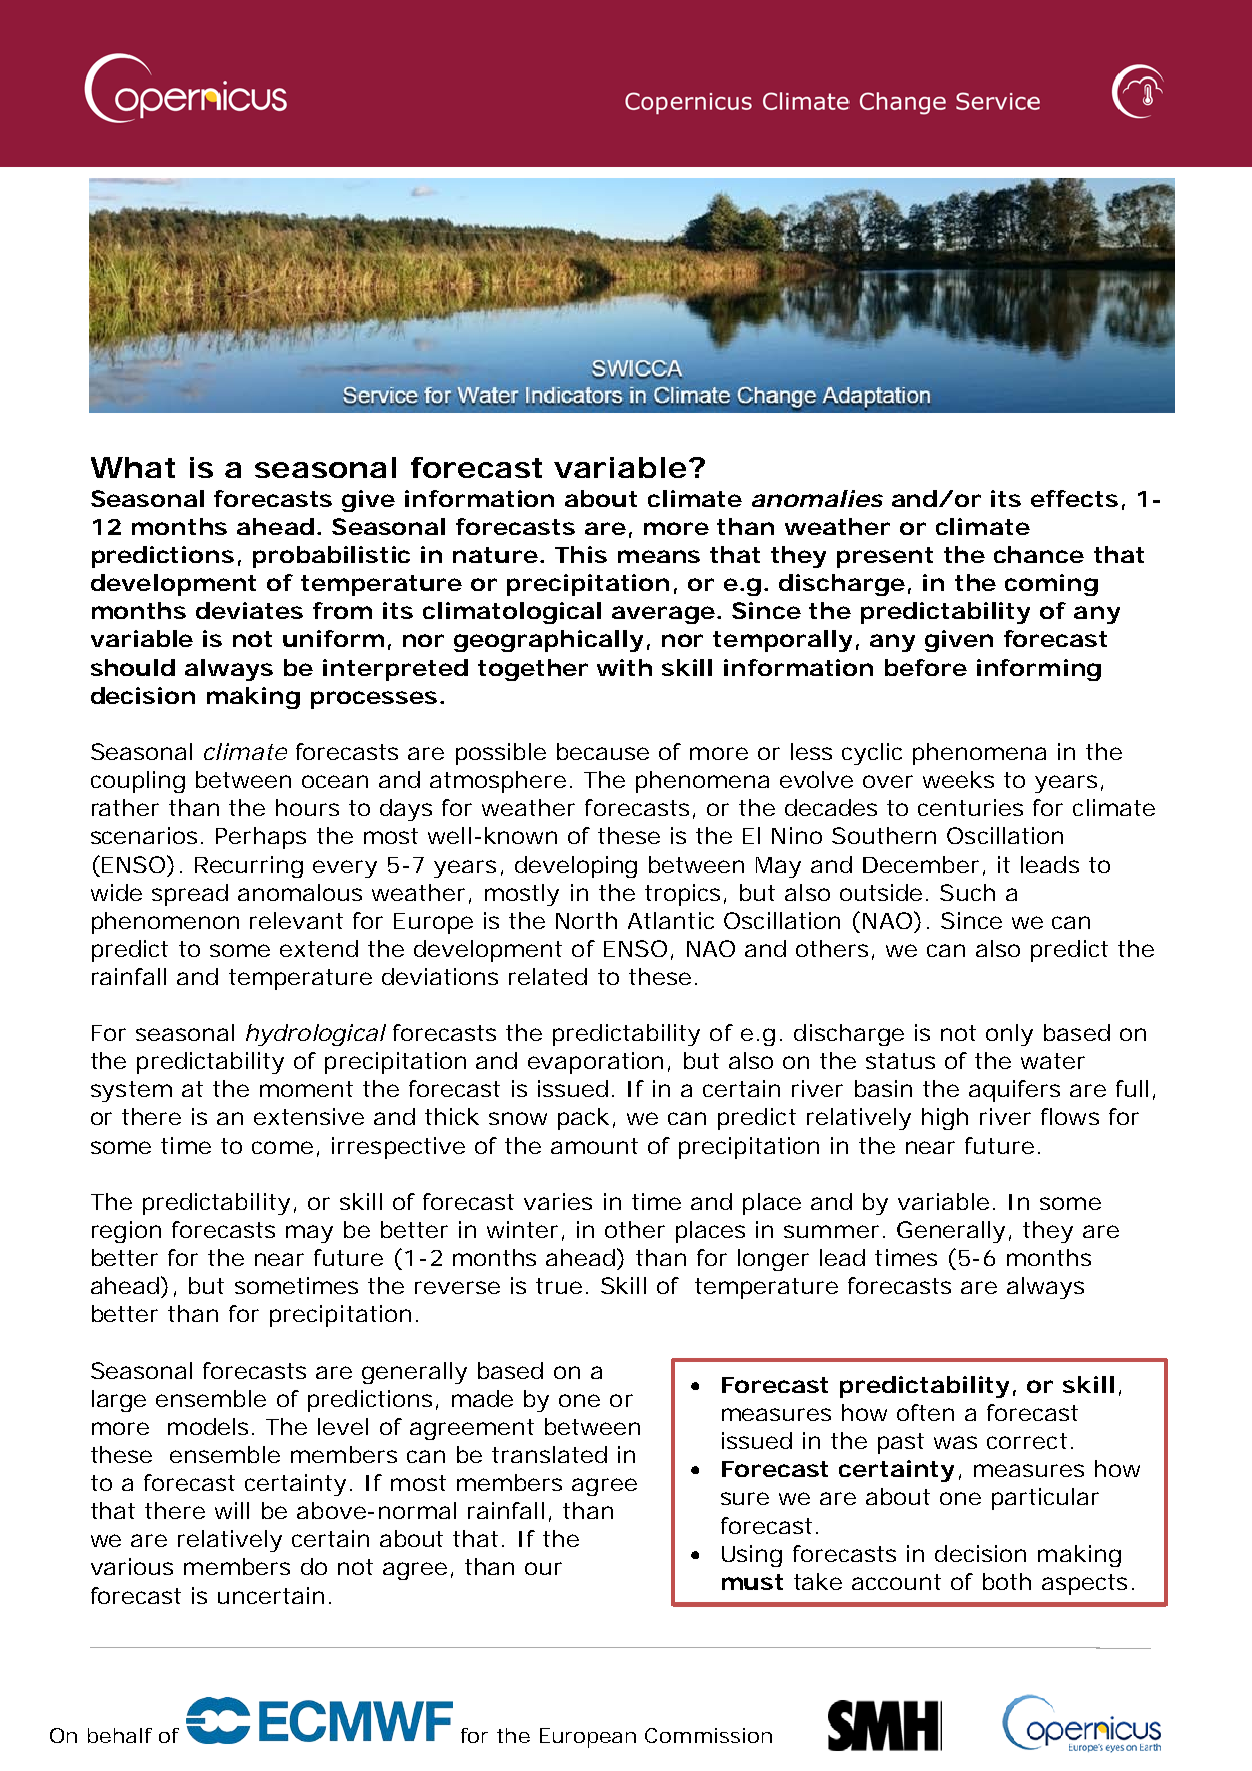 This document has width=1252, height=1771. Describe the element at coordinates (967, 892) in the document. I see `Such` at that location.
